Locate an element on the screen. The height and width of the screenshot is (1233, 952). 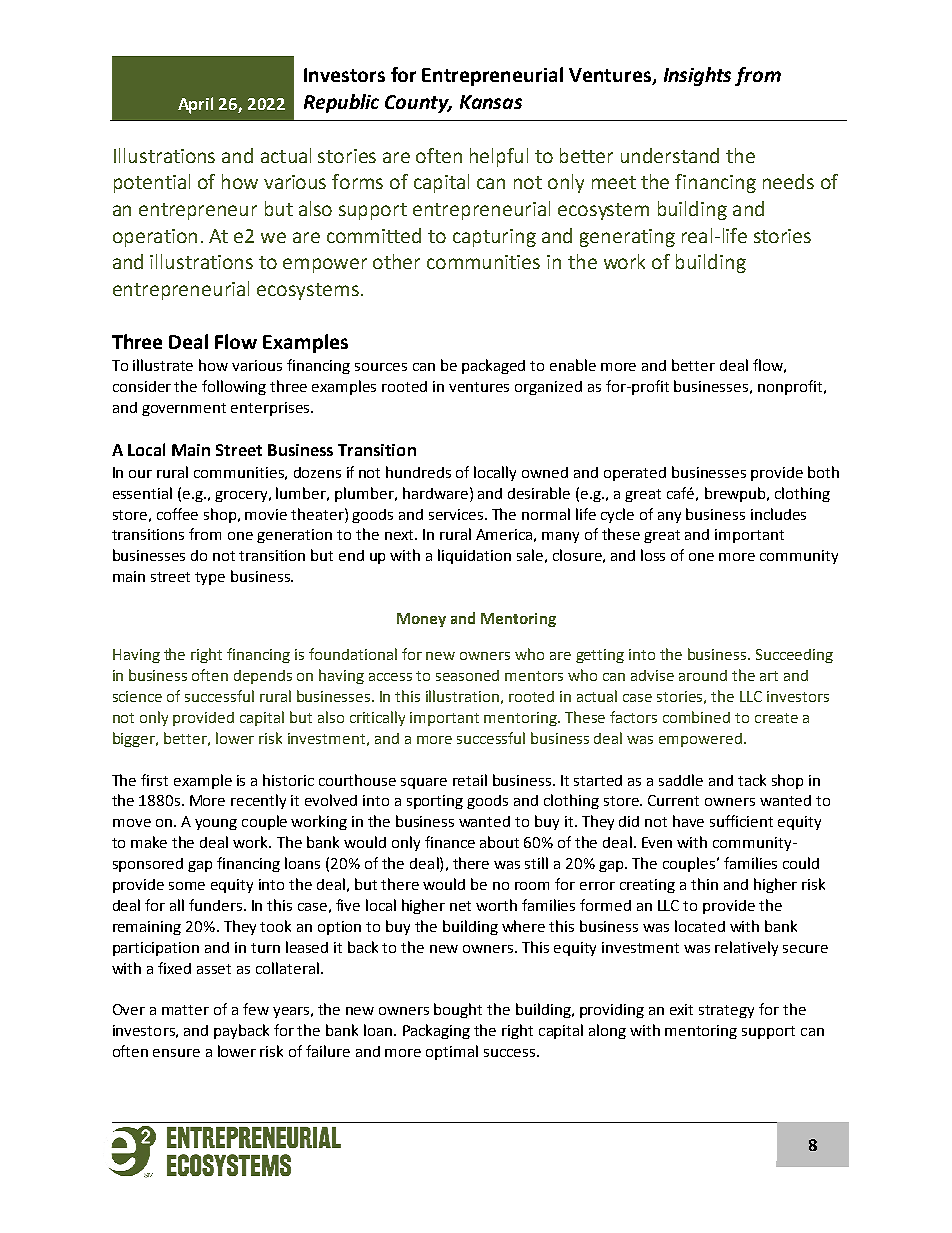
April is located at coordinates (195, 105).
